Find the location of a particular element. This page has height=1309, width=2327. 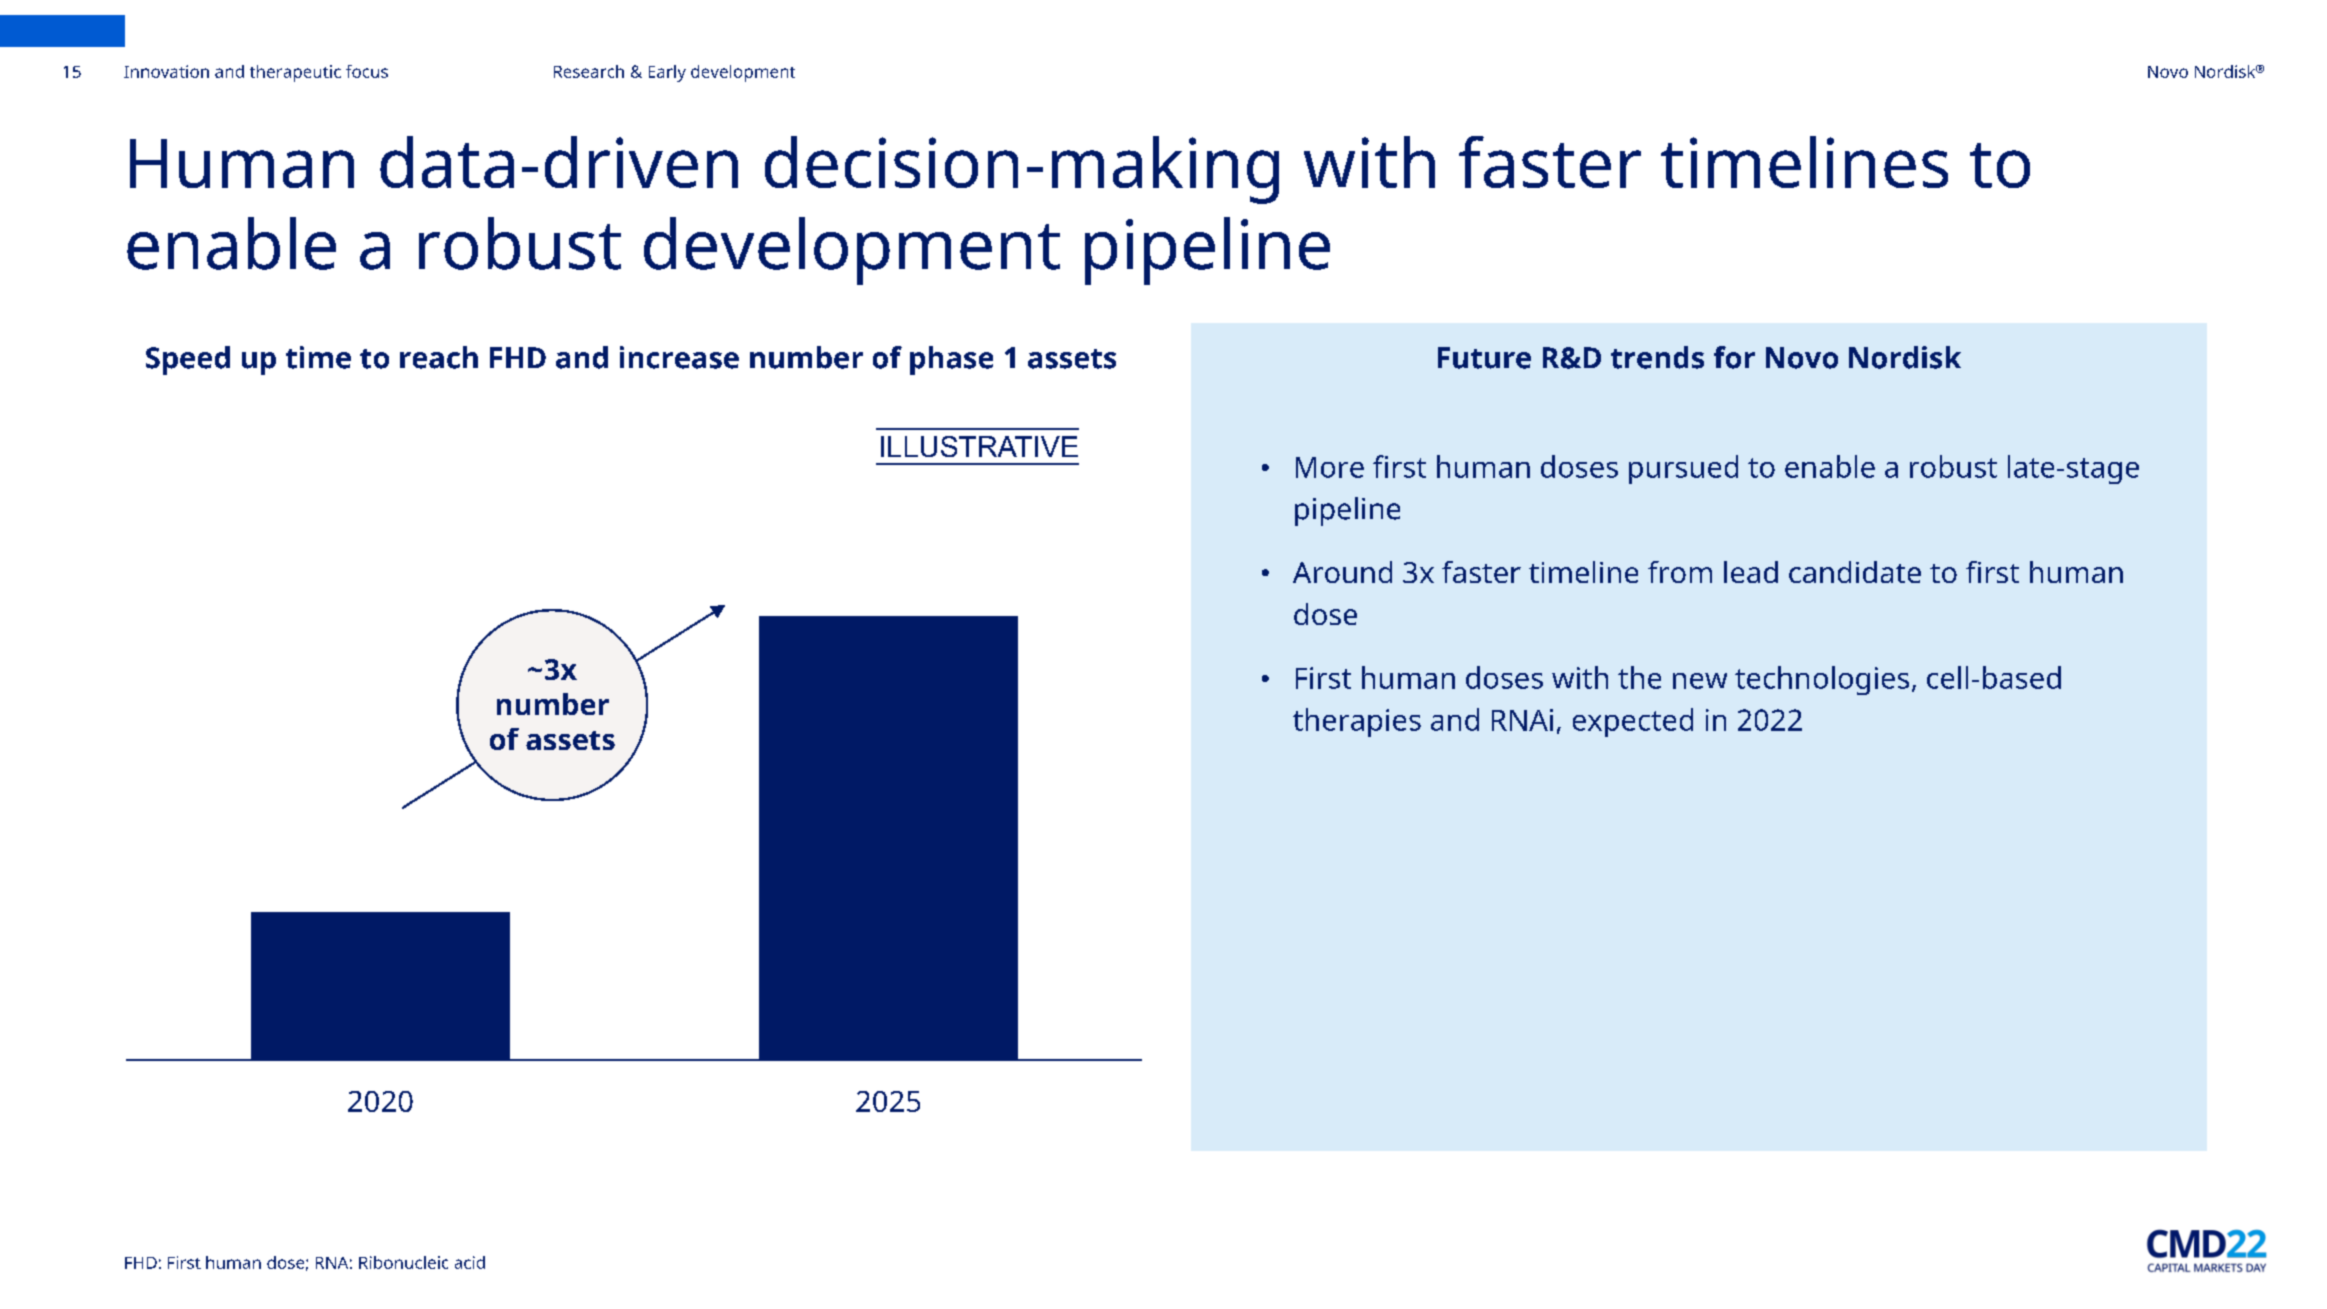

Around is located at coordinates (1342, 572).
